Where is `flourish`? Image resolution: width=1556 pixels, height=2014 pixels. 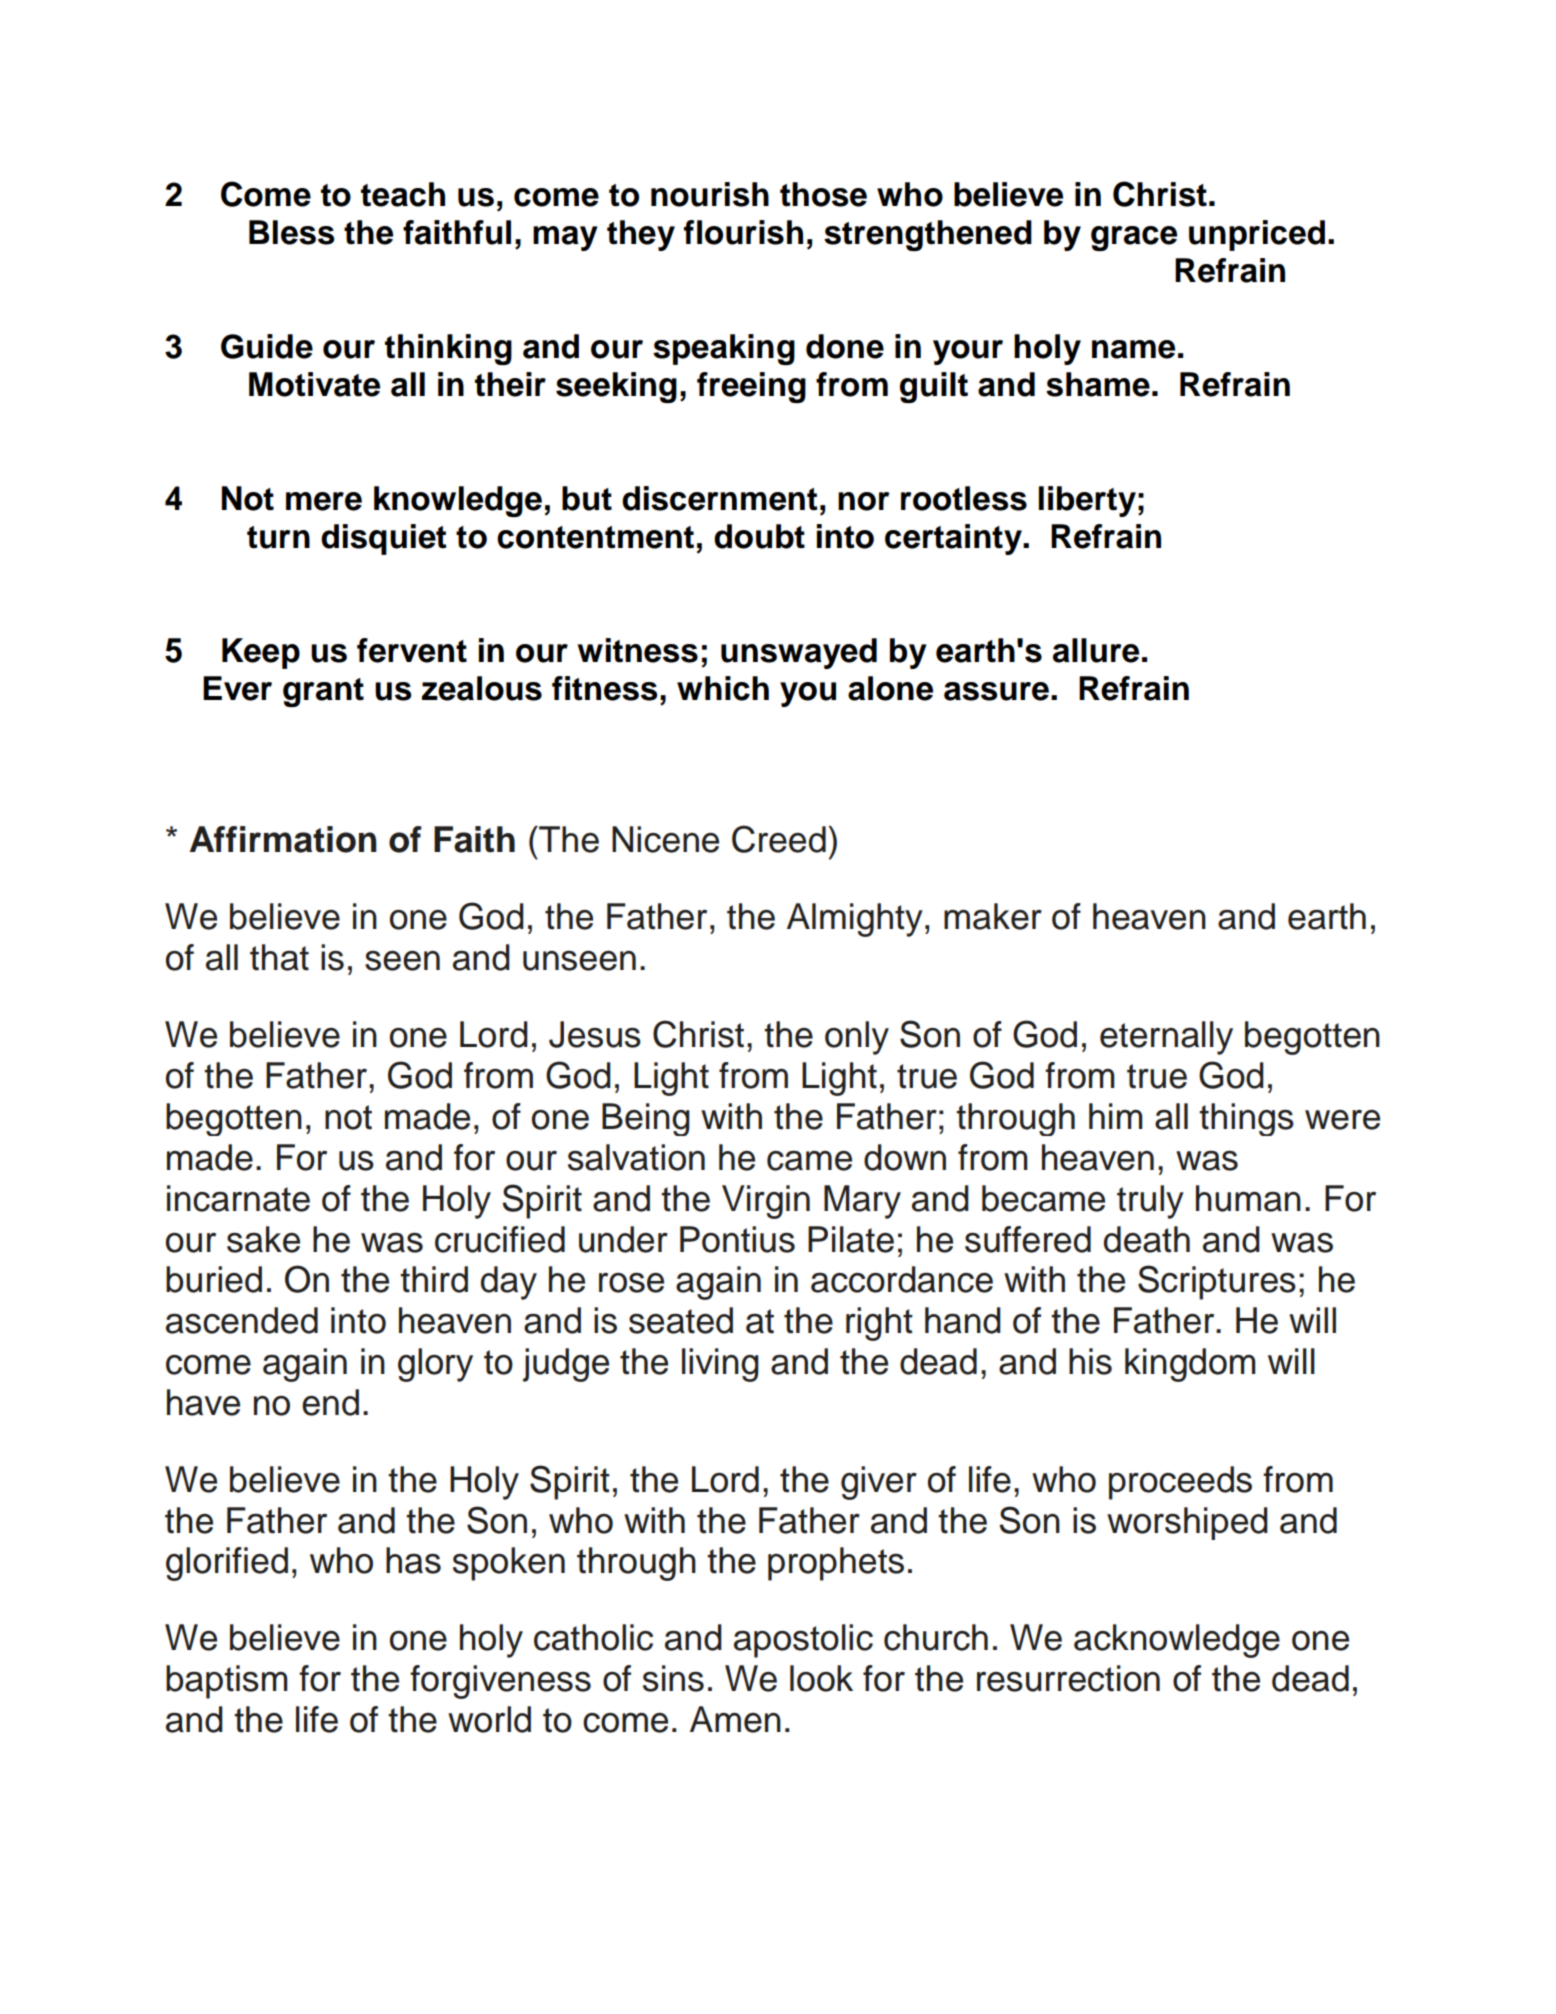 flourish is located at coordinates (743, 232).
